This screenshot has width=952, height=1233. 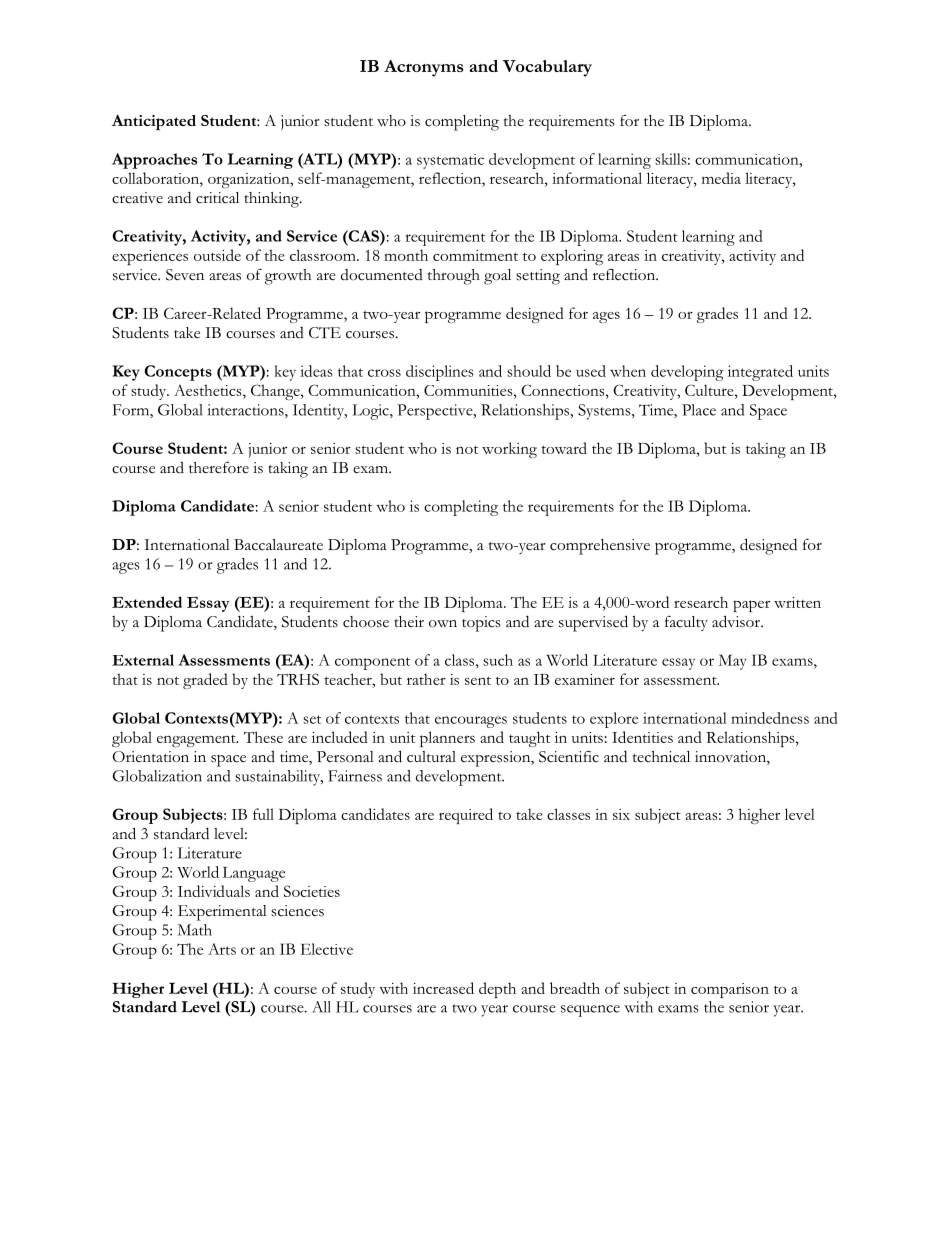 What do you see at coordinates (222, 949) in the screenshot?
I see `Arts` at bounding box center [222, 949].
